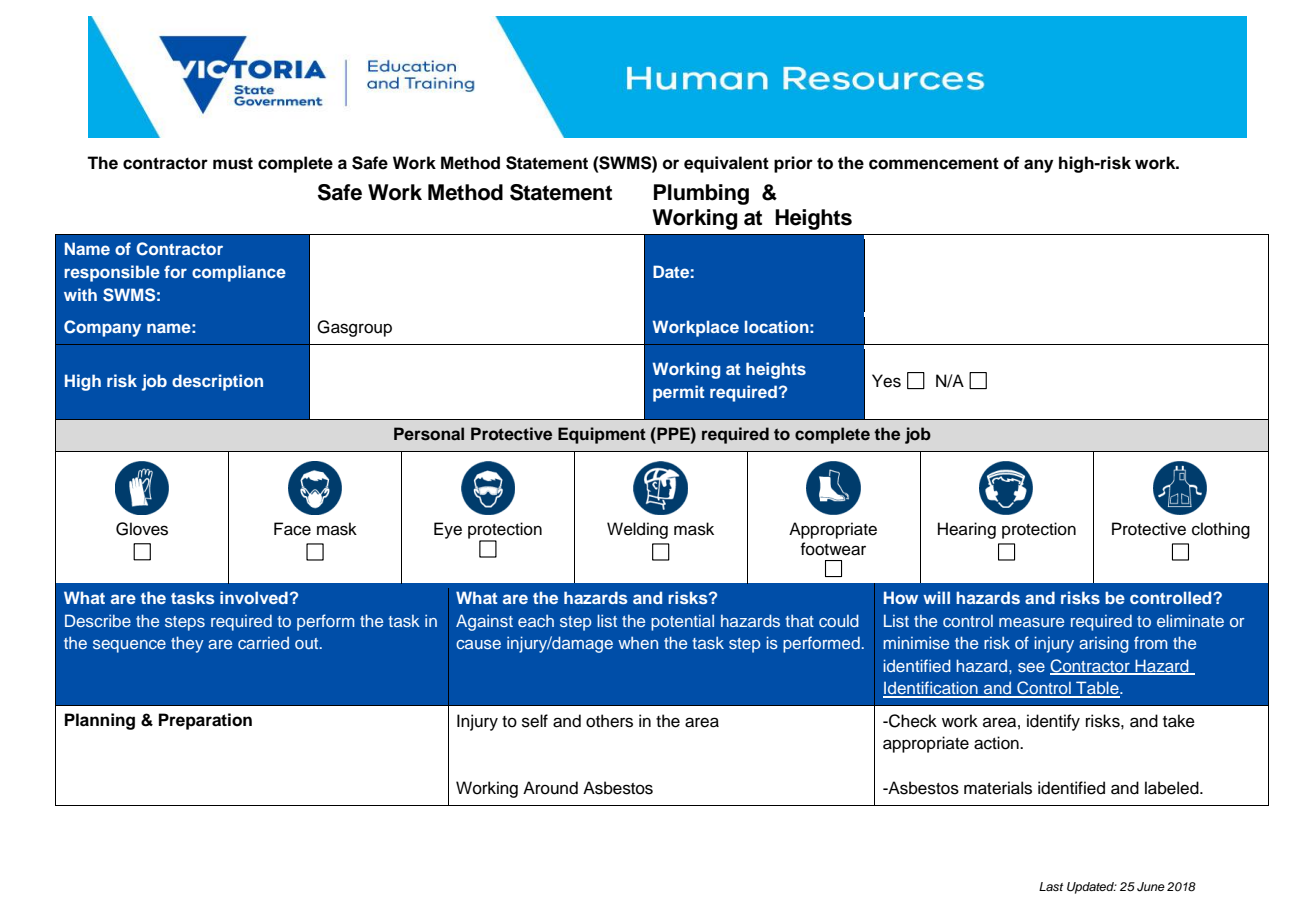 This image has height=924, width=1308. Describe the element at coordinates (550, 788) in the image. I see `Around` at that location.
